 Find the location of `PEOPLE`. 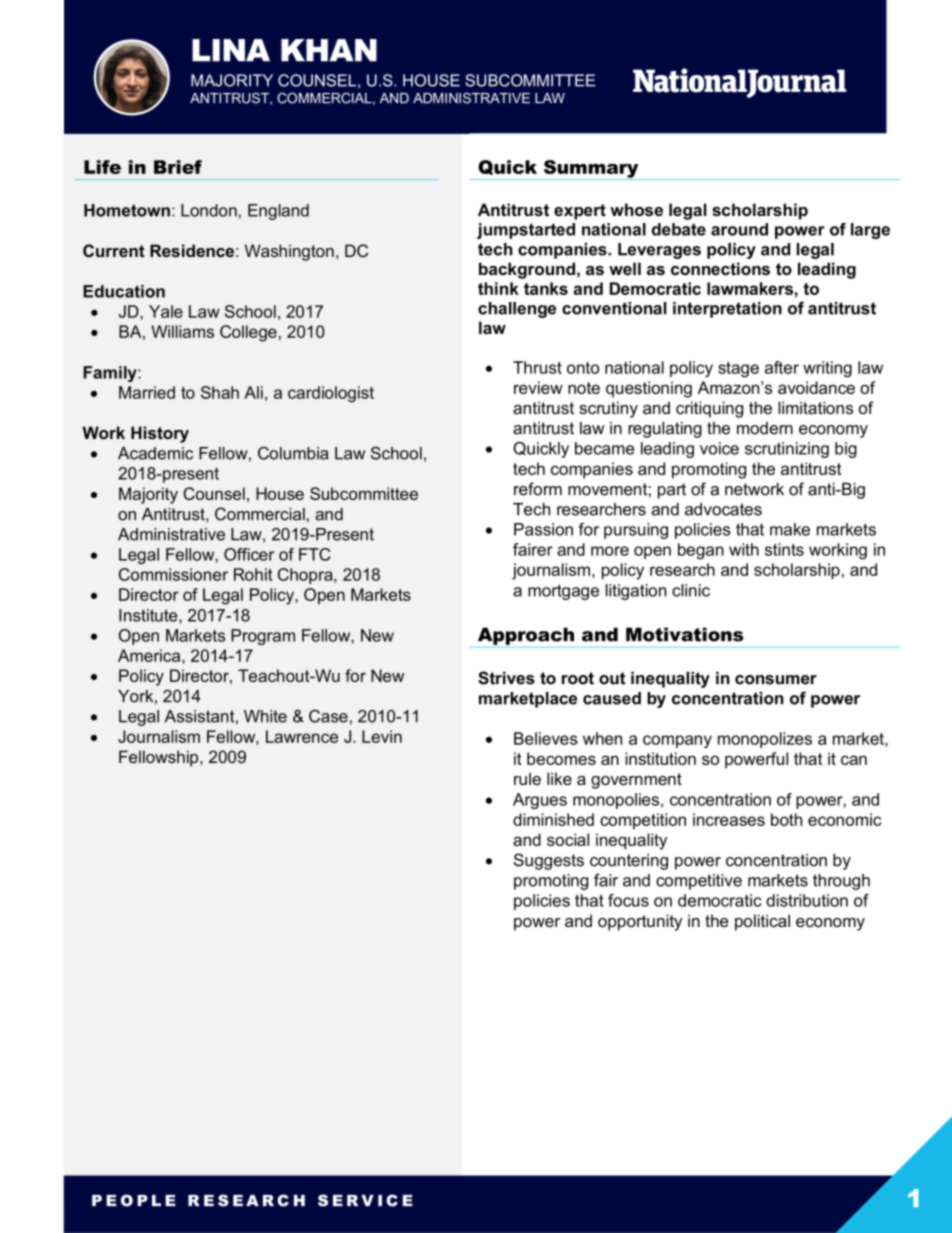

PEOPLE is located at coordinates (134, 1200).
